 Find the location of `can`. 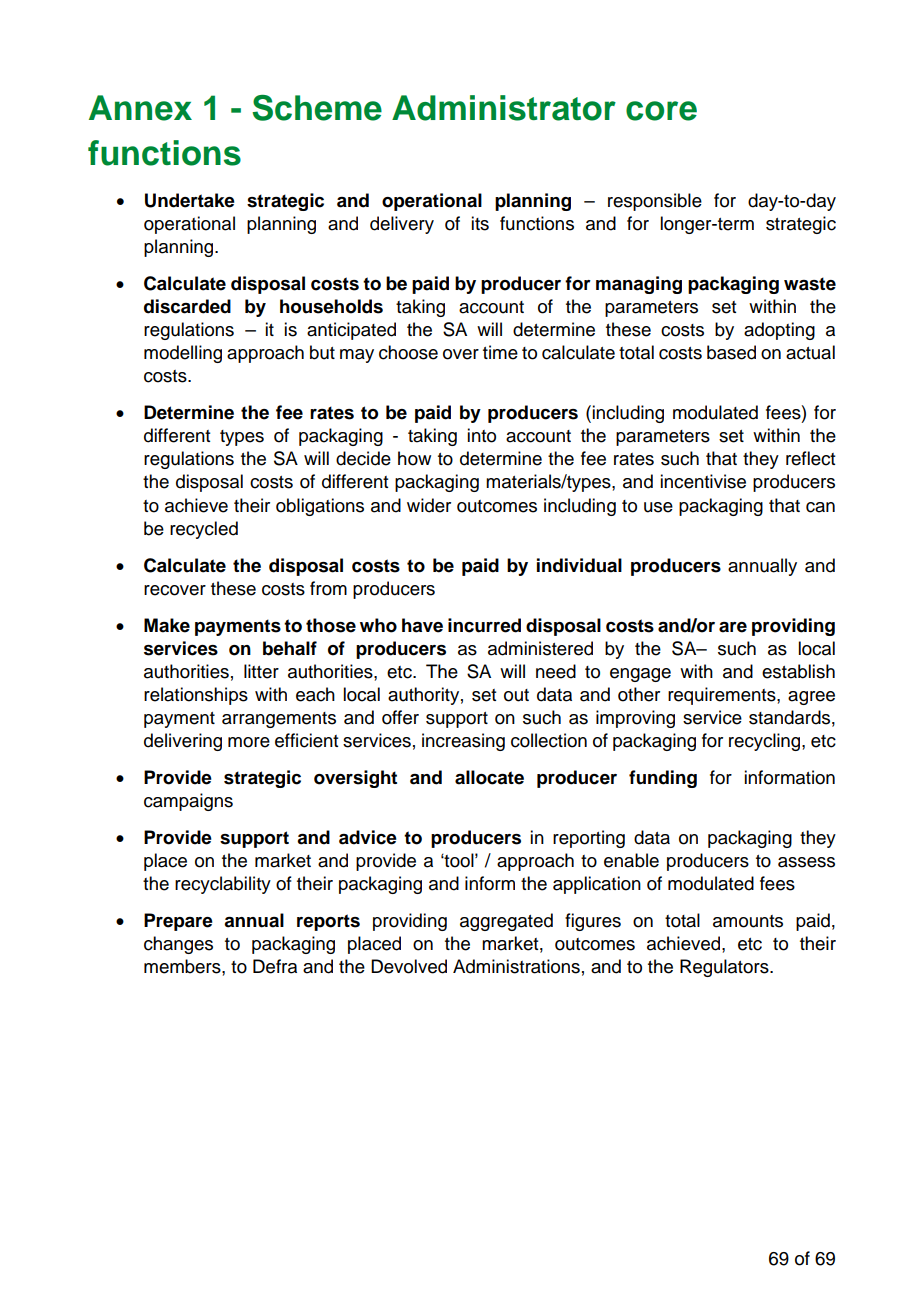

can is located at coordinates (820, 507).
